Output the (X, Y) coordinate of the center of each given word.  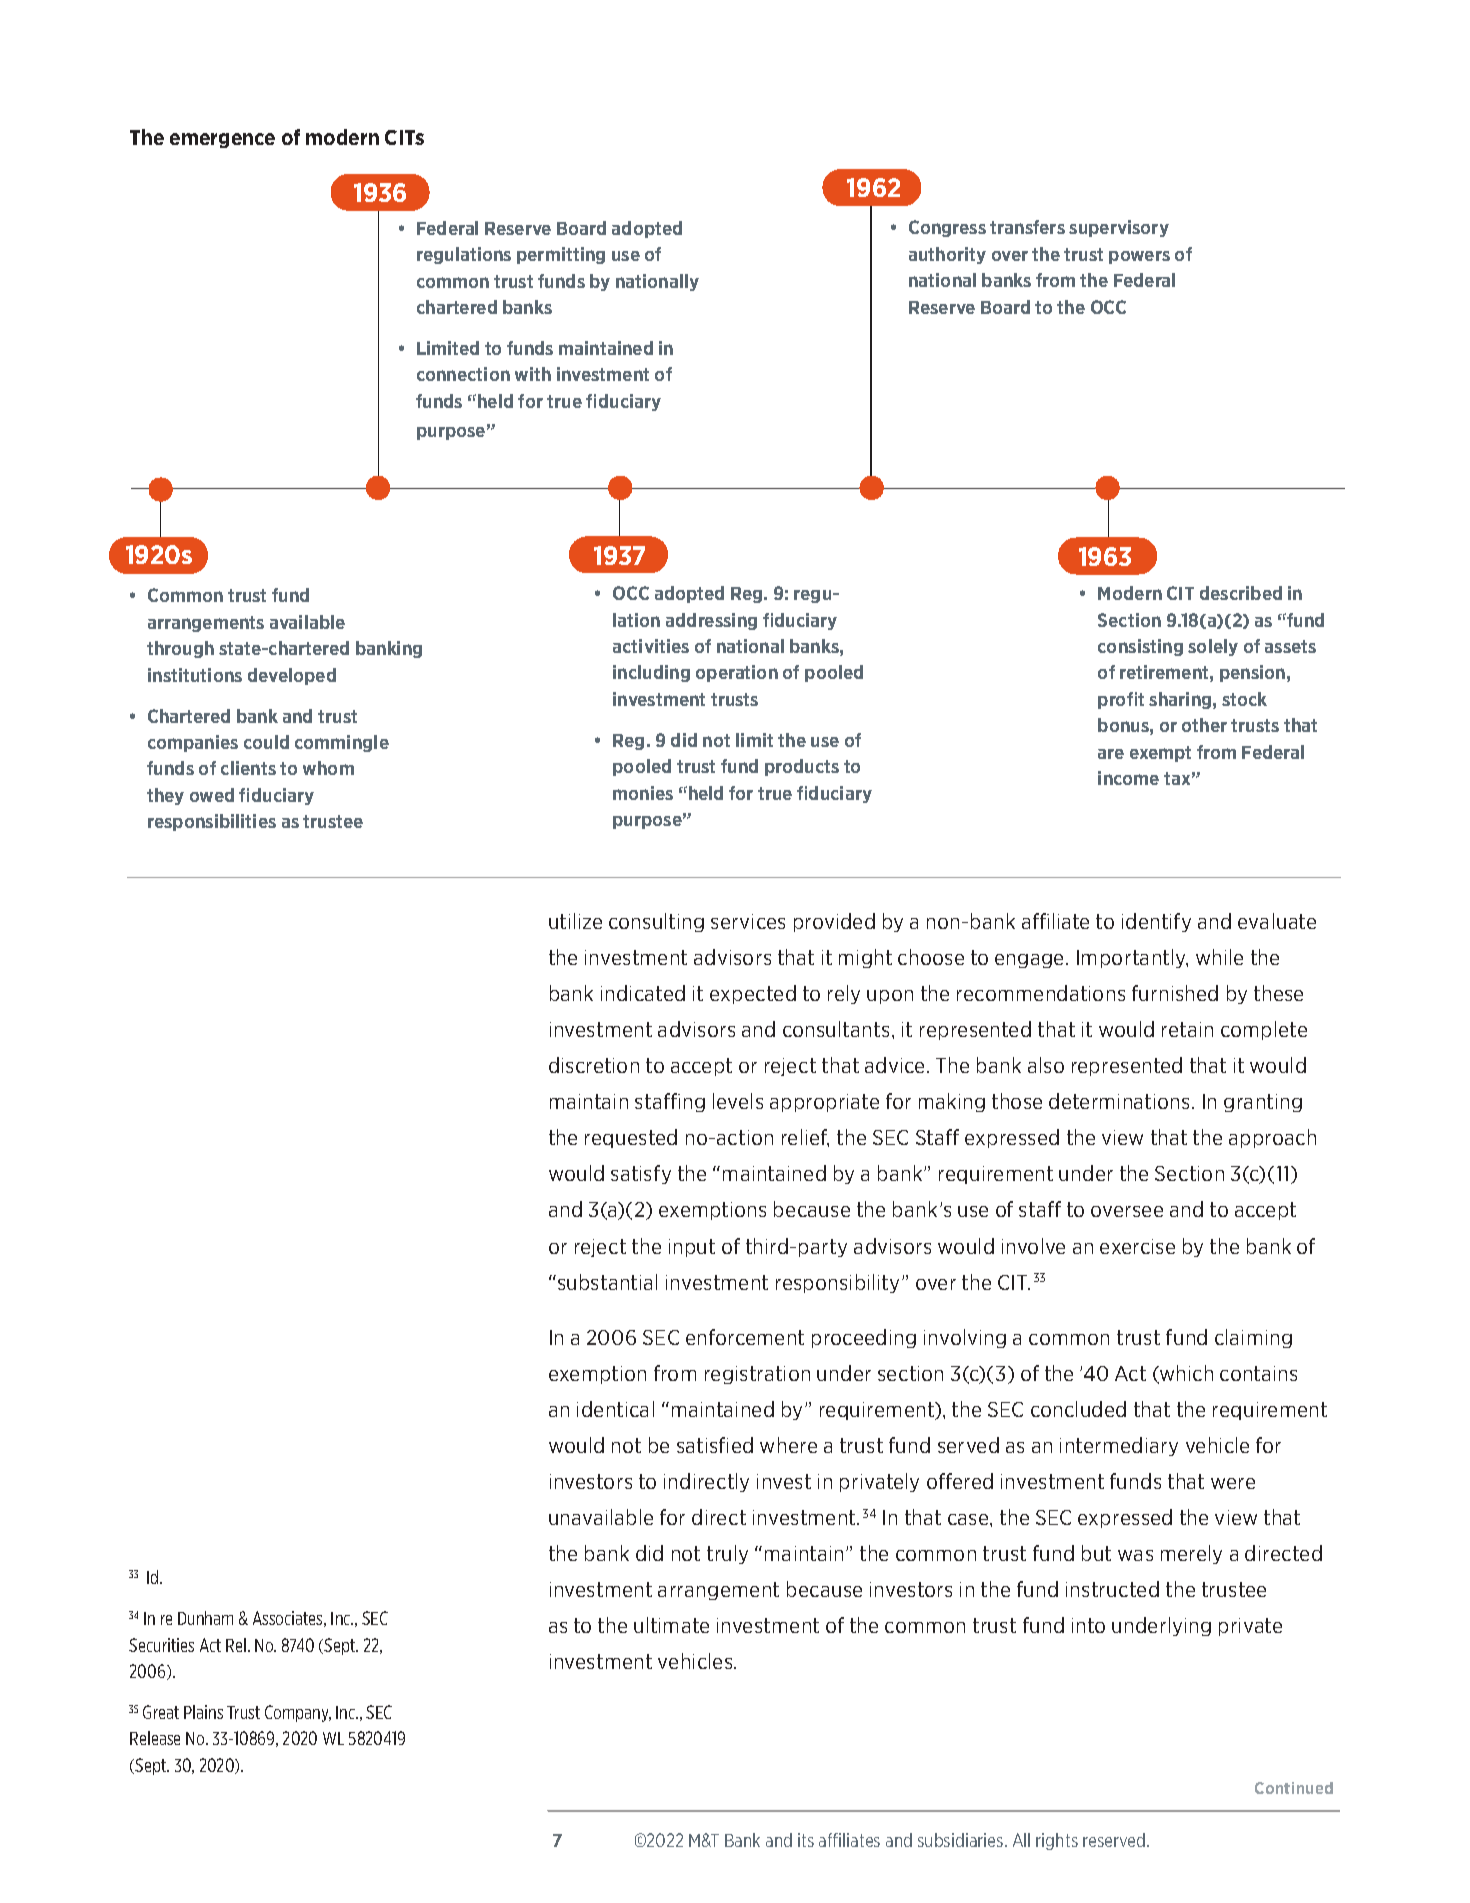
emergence (222, 140)
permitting (561, 255)
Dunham (205, 1618)
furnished (1175, 993)
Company (298, 1713)
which (1185, 1374)
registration (757, 1375)
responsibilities (212, 822)
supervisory (1119, 228)
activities (651, 646)
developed (292, 676)
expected (753, 994)
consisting (1140, 647)
